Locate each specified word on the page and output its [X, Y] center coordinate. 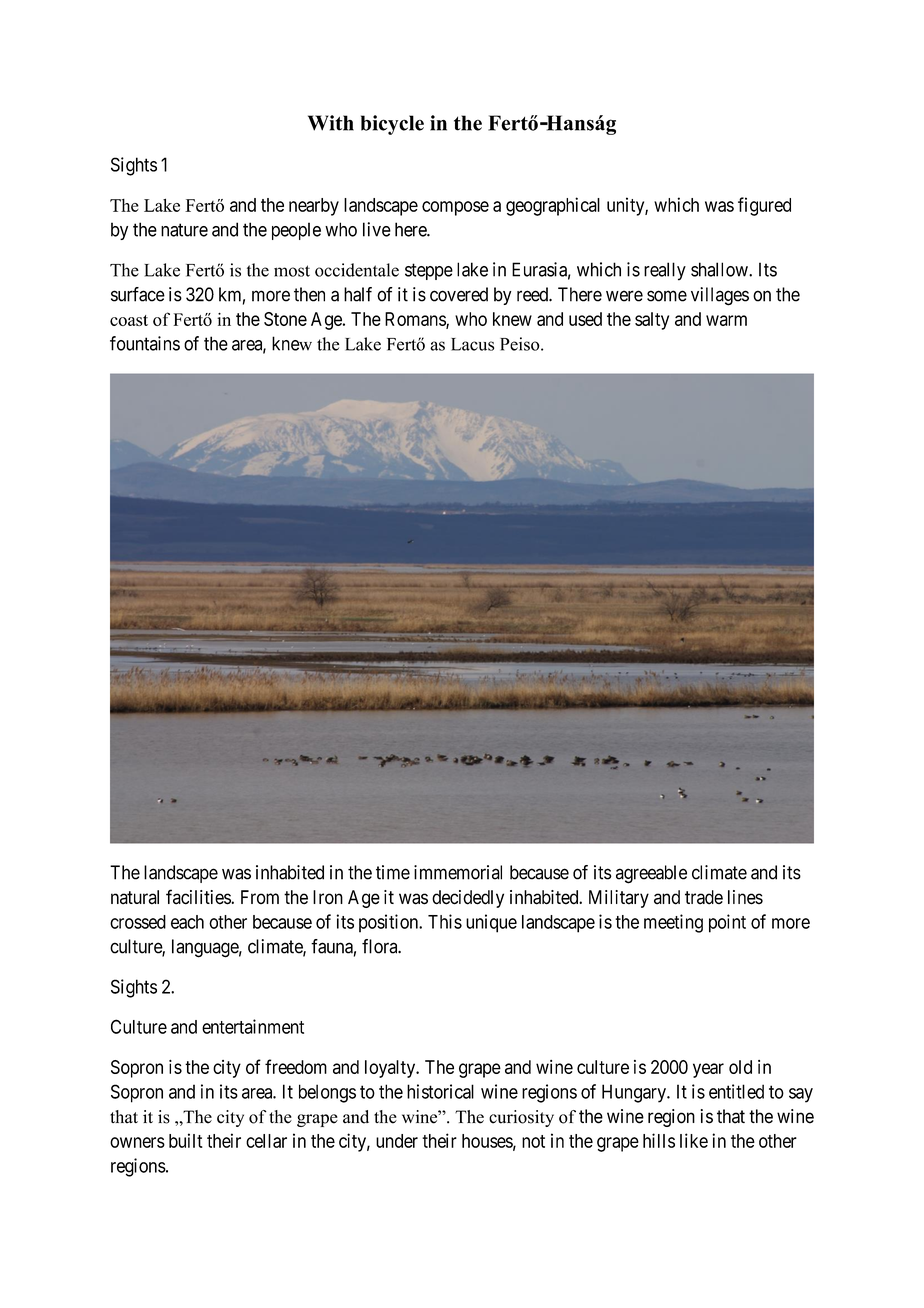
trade [704, 897]
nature [184, 230]
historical [440, 1091]
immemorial [458, 872]
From [260, 897]
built [186, 1140]
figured [764, 206]
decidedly [468, 899]
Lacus [472, 344]
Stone [285, 319]
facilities [199, 897]
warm [726, 320]
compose [455, 208]
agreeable [651, 874]
